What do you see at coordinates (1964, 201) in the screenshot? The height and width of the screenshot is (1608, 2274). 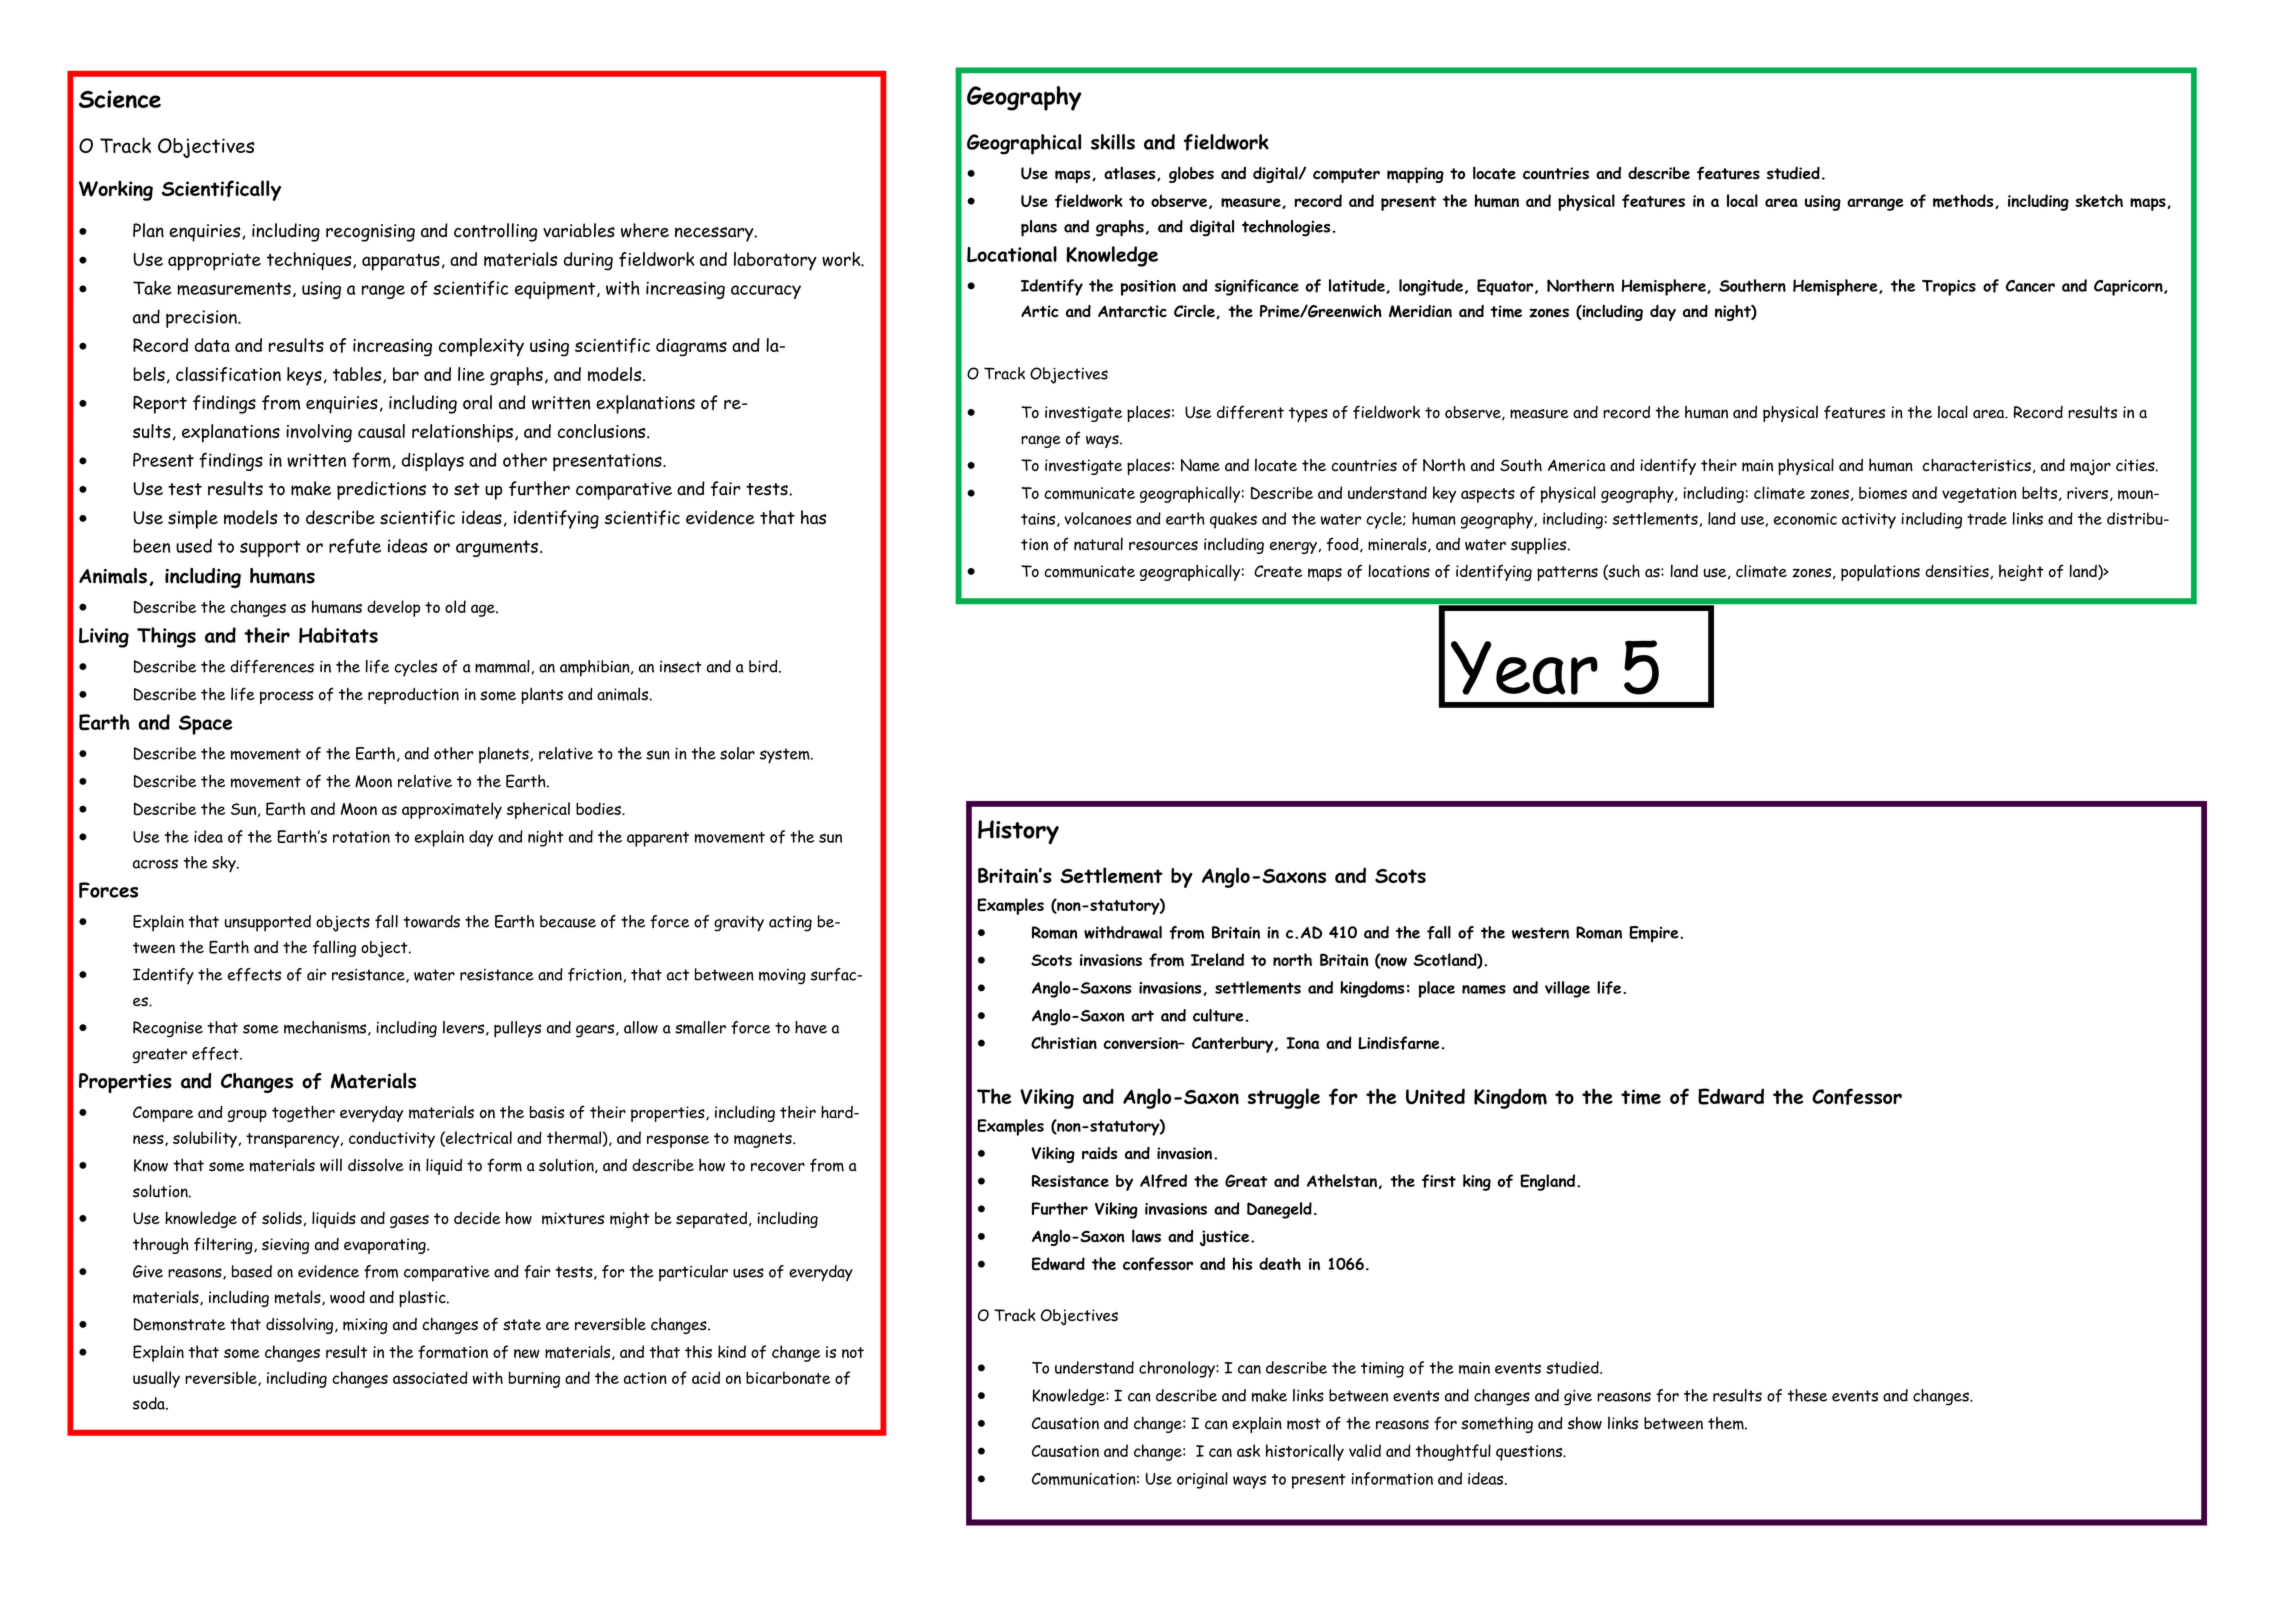 I see `methods` at bounding box center [1964, 201].
